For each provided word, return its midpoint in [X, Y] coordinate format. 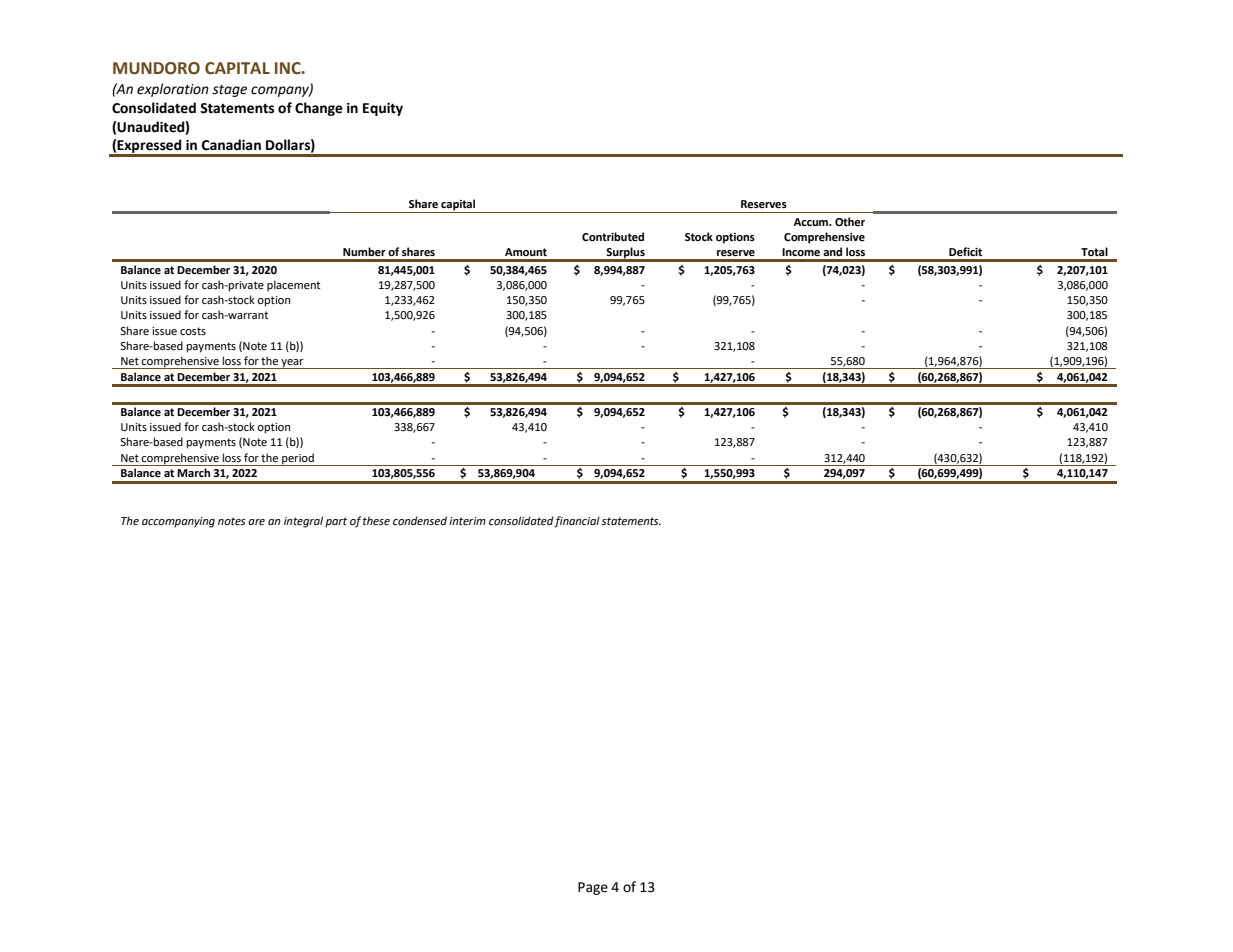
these [376, 521]
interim [467, 521]
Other [850, 222]
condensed [420, 521]
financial [577, 522]
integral [303, 522]
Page [593, 888]
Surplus [625, 254]
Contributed [613, 237]
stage [229, 91]
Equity [383, 109]
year [292, 364]
